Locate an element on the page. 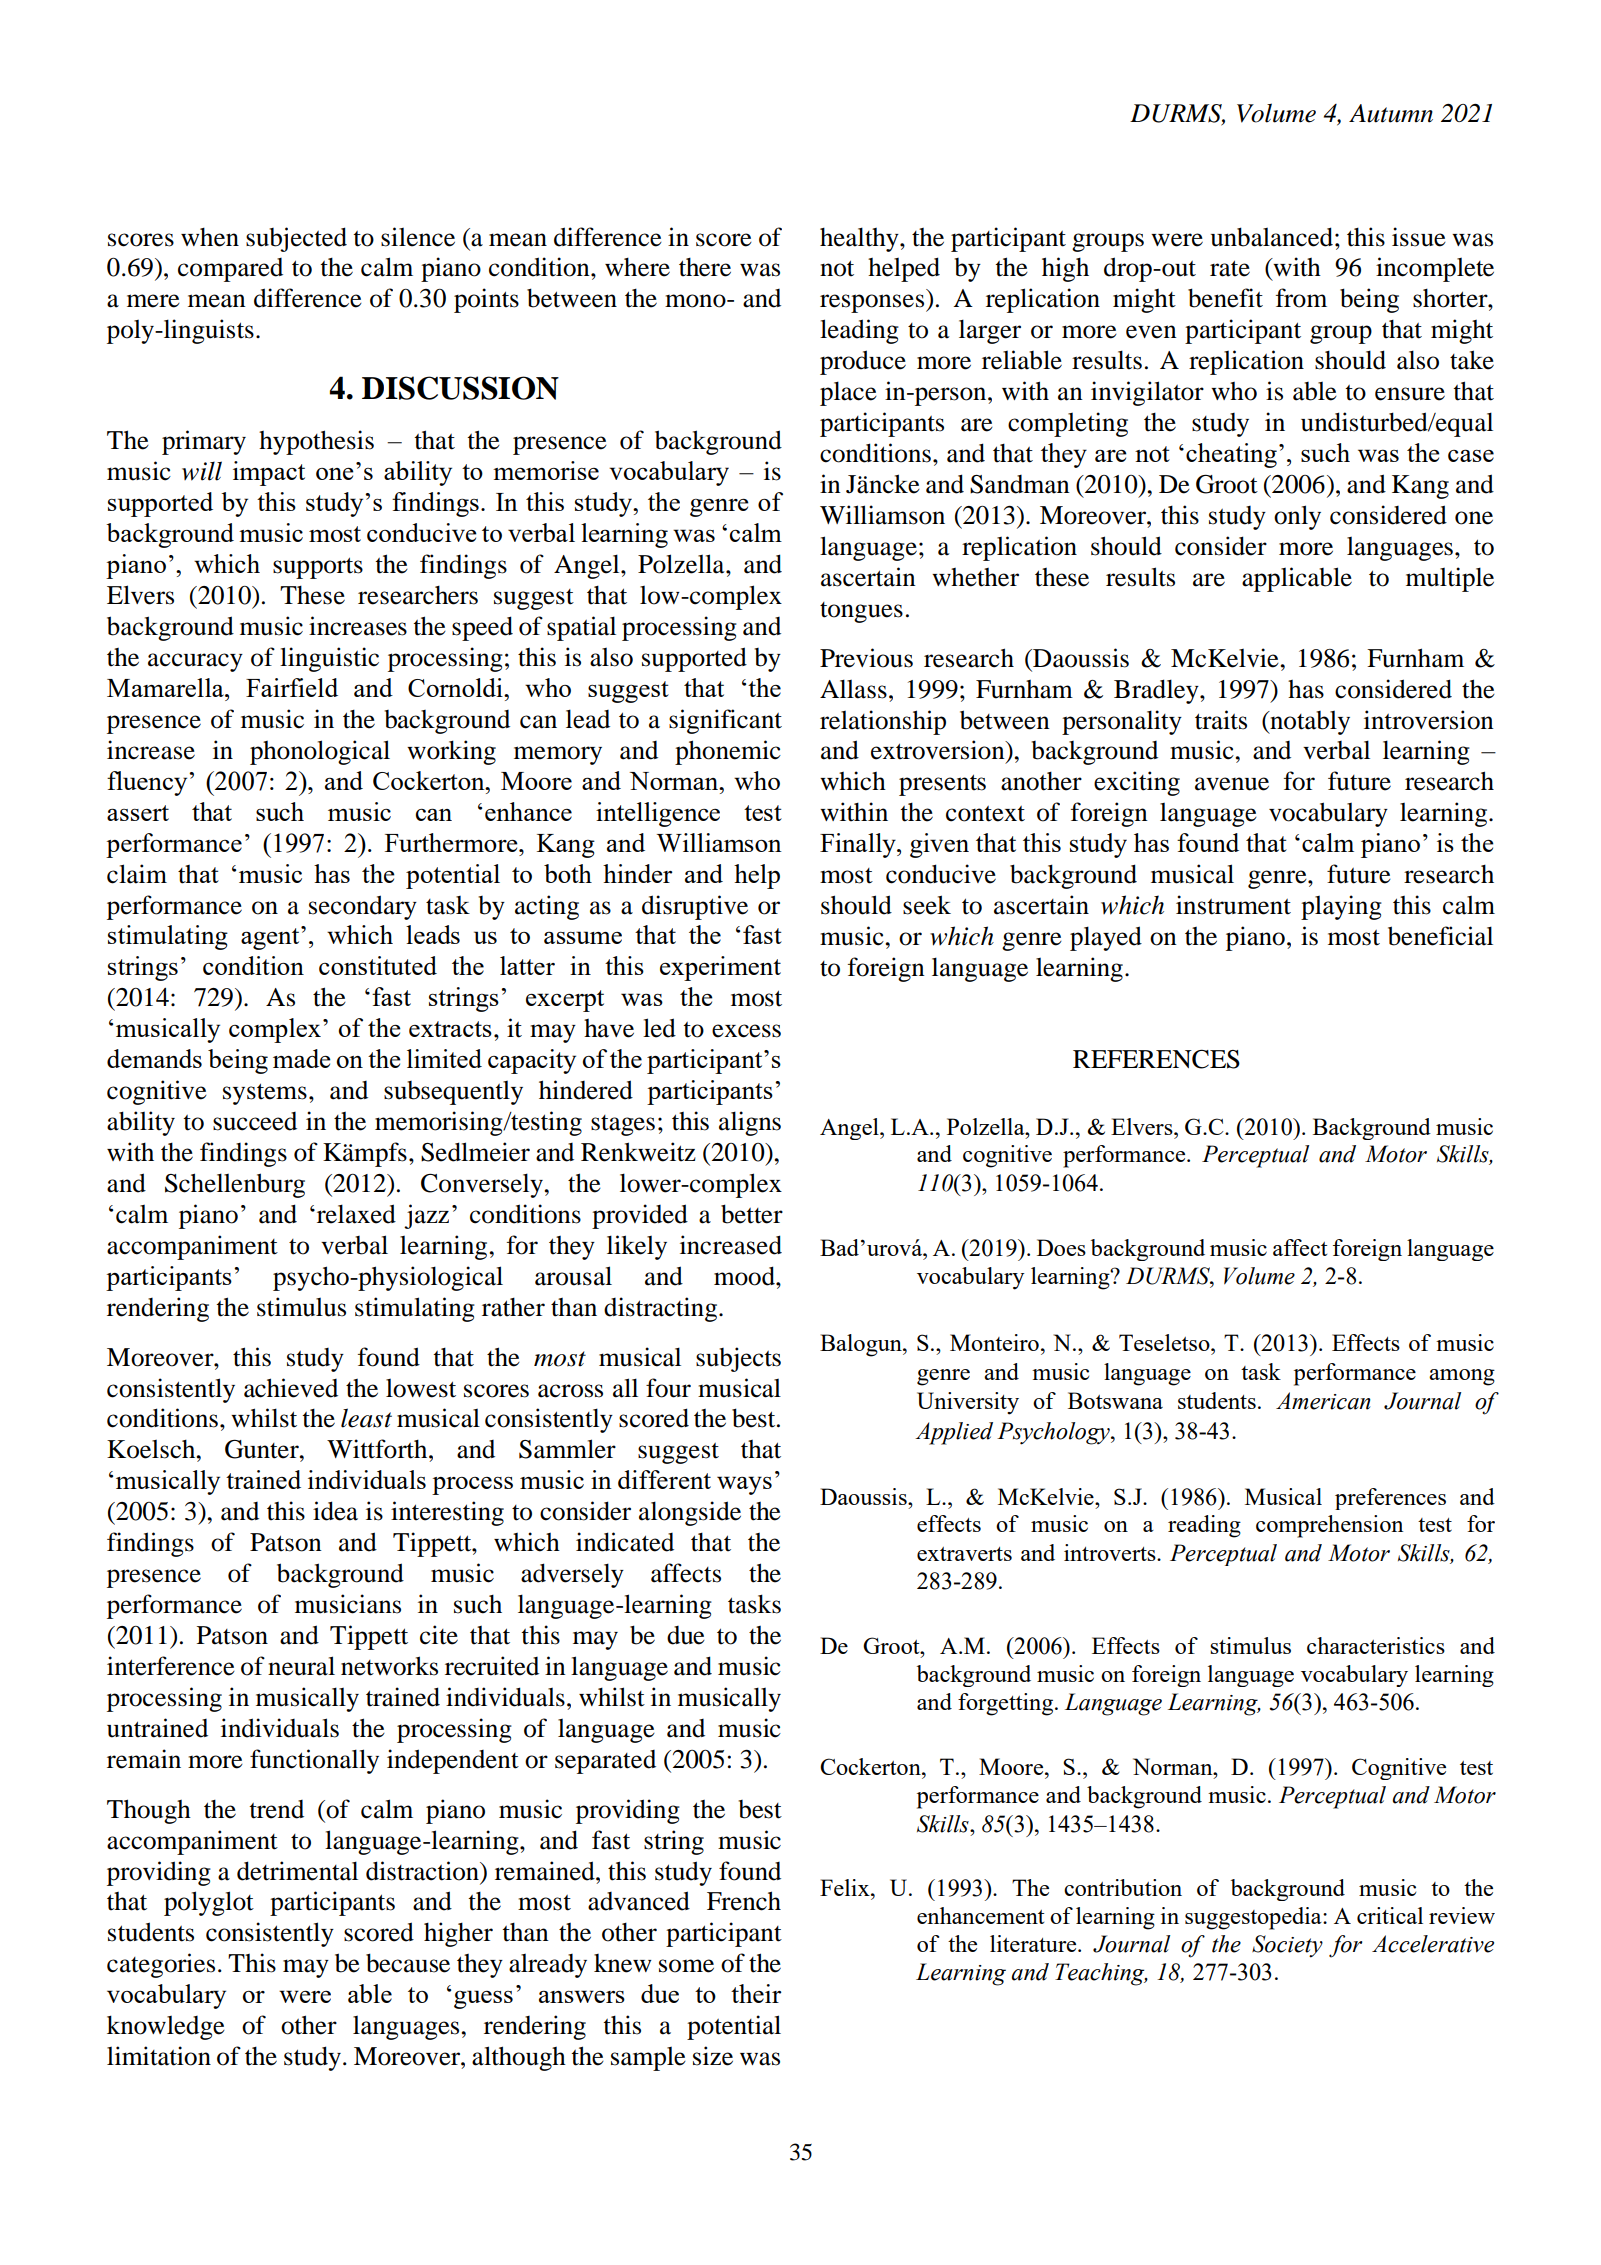  tongues is located at coordinates (861, 612).
